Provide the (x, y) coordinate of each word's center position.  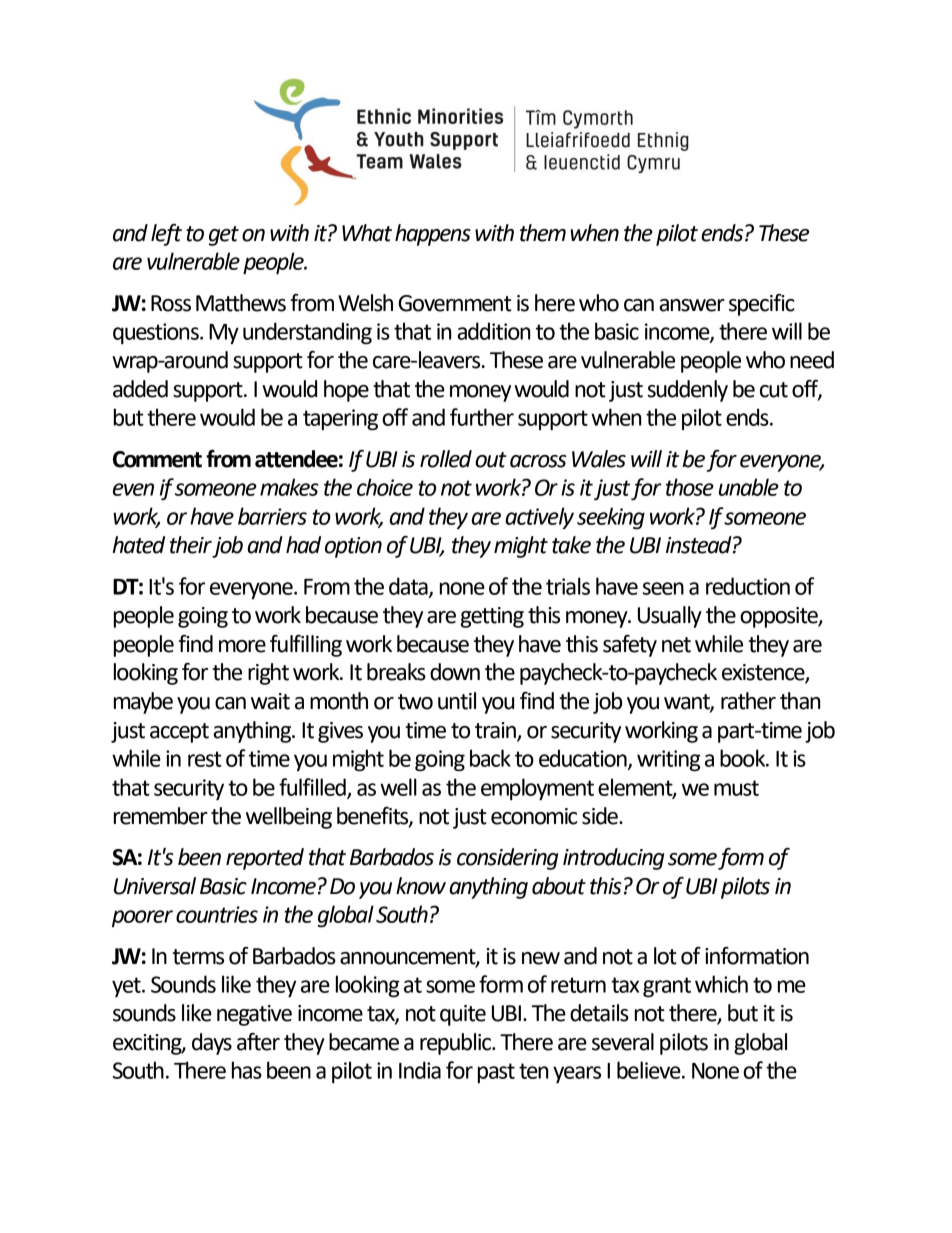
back (490, 758)
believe (650, 1070)
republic (456, 1044)
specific (762, 305)
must (736, 788)
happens (433, 235)
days (212, 1044)
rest (205, 759)
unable (749, 487)
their (191, 545)
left (166, 235)
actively (540, 518)
